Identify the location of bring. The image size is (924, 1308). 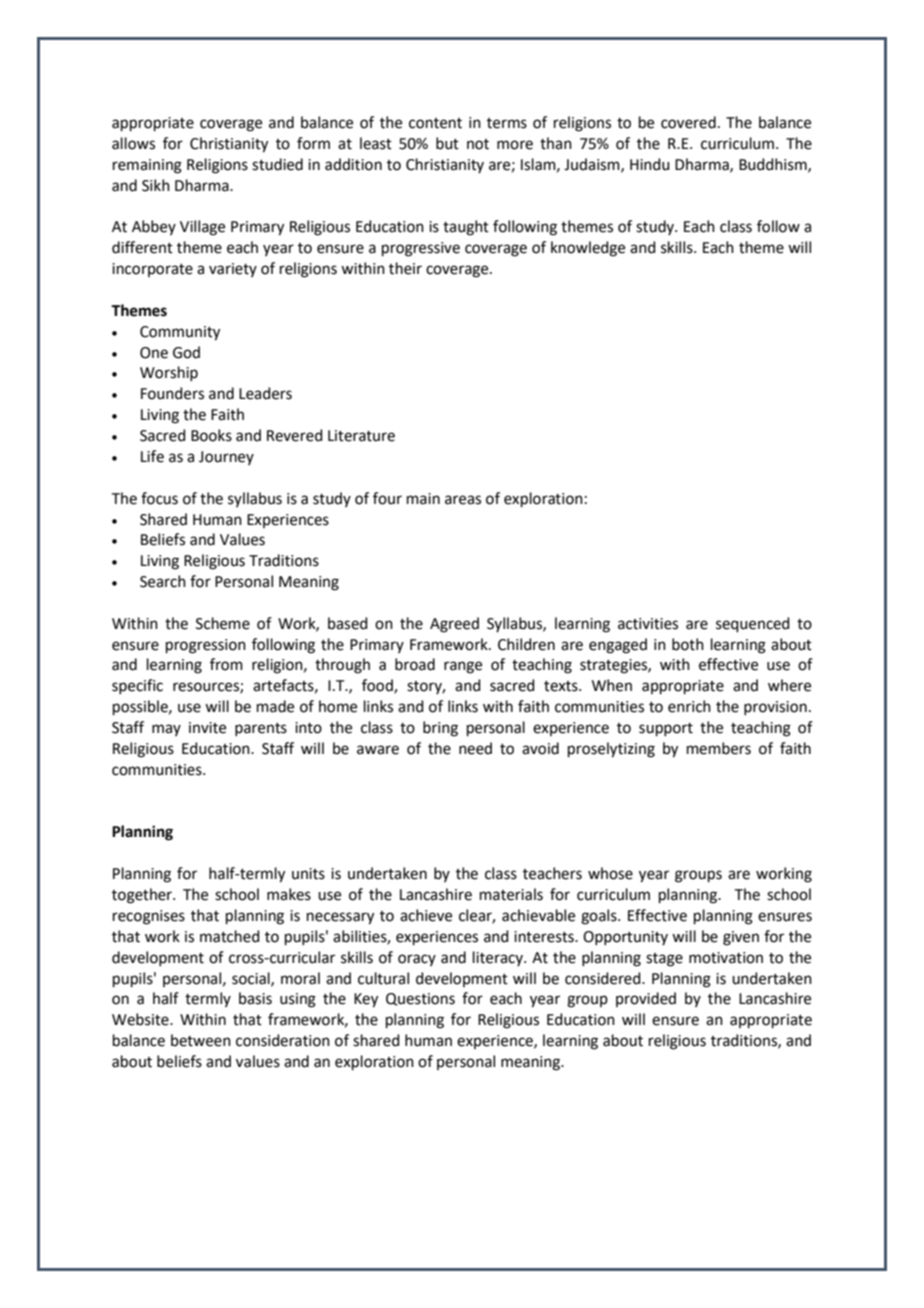
(440, 729).
